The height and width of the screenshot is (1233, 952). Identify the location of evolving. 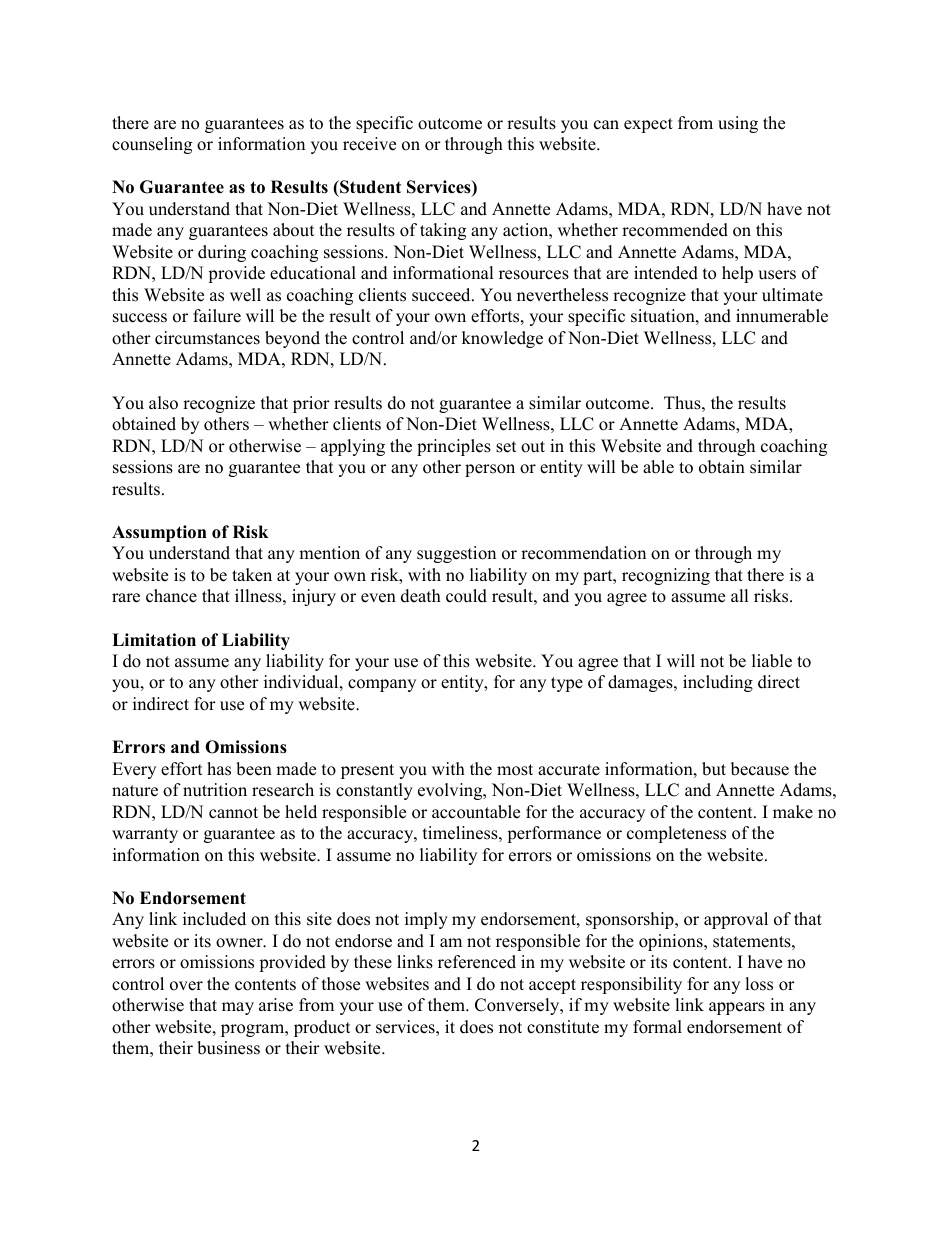
(451, 791).
